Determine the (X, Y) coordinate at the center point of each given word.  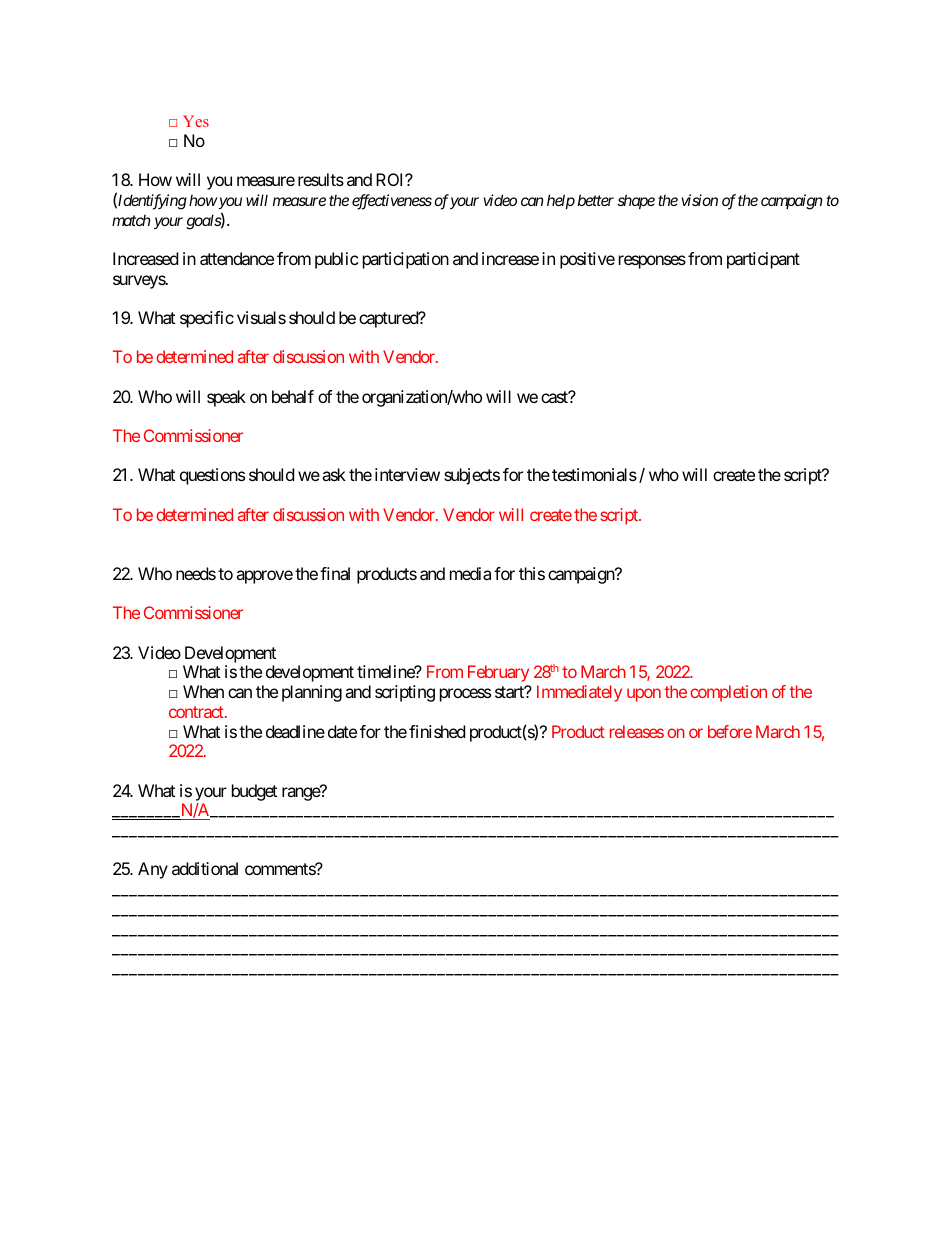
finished (437, 731)
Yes (196, 121)
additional (205, 868)
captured (389, 319)
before (730, 731)
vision (700, 200)
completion (728, 693)
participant (763, 260)
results (321, 179)
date (342, 731)
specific (207, 319)
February (498, 673)
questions (212, 476)
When (203, 691)
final (335, 573)
